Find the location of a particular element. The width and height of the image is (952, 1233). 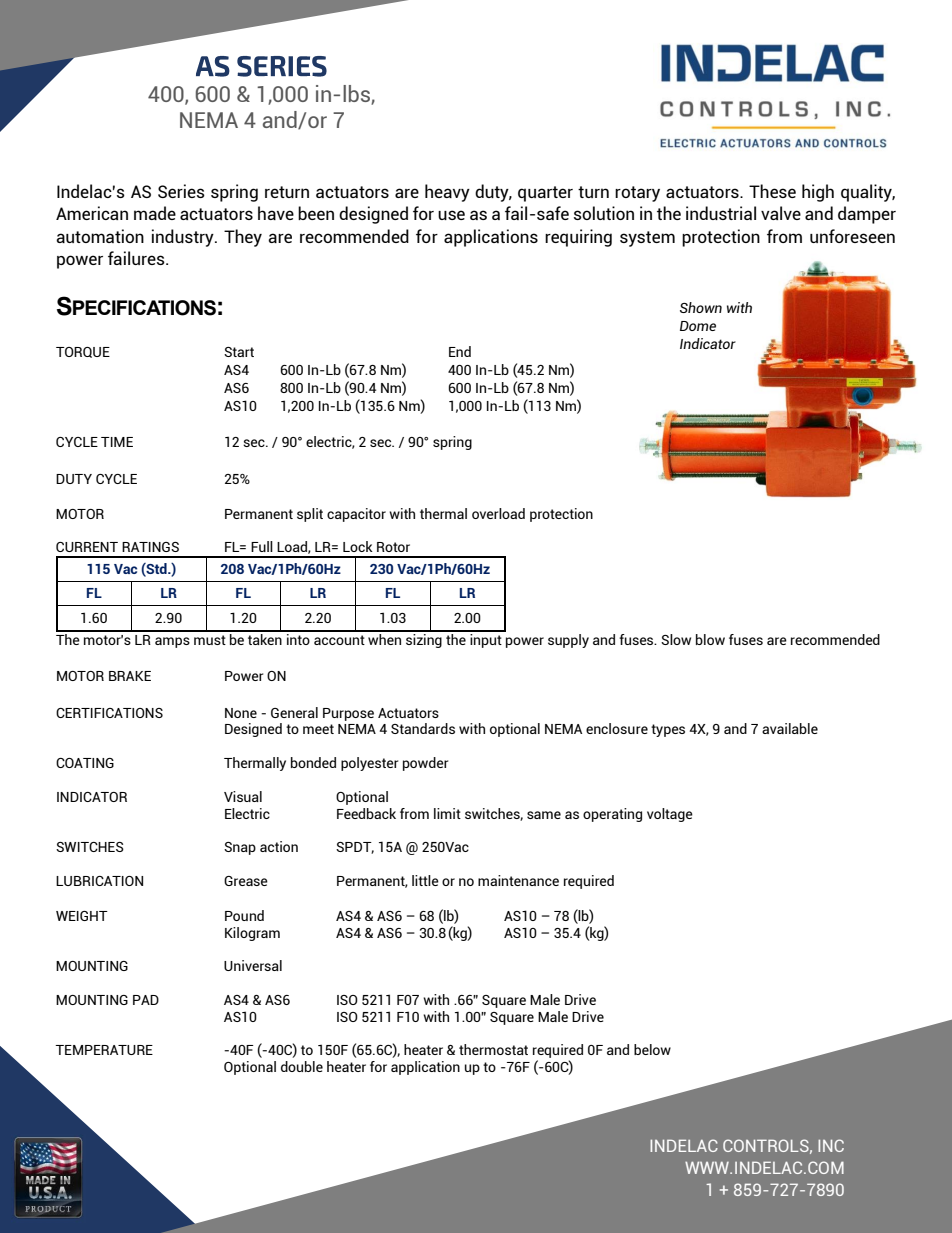

valve is located at coordinates (781, 213).
